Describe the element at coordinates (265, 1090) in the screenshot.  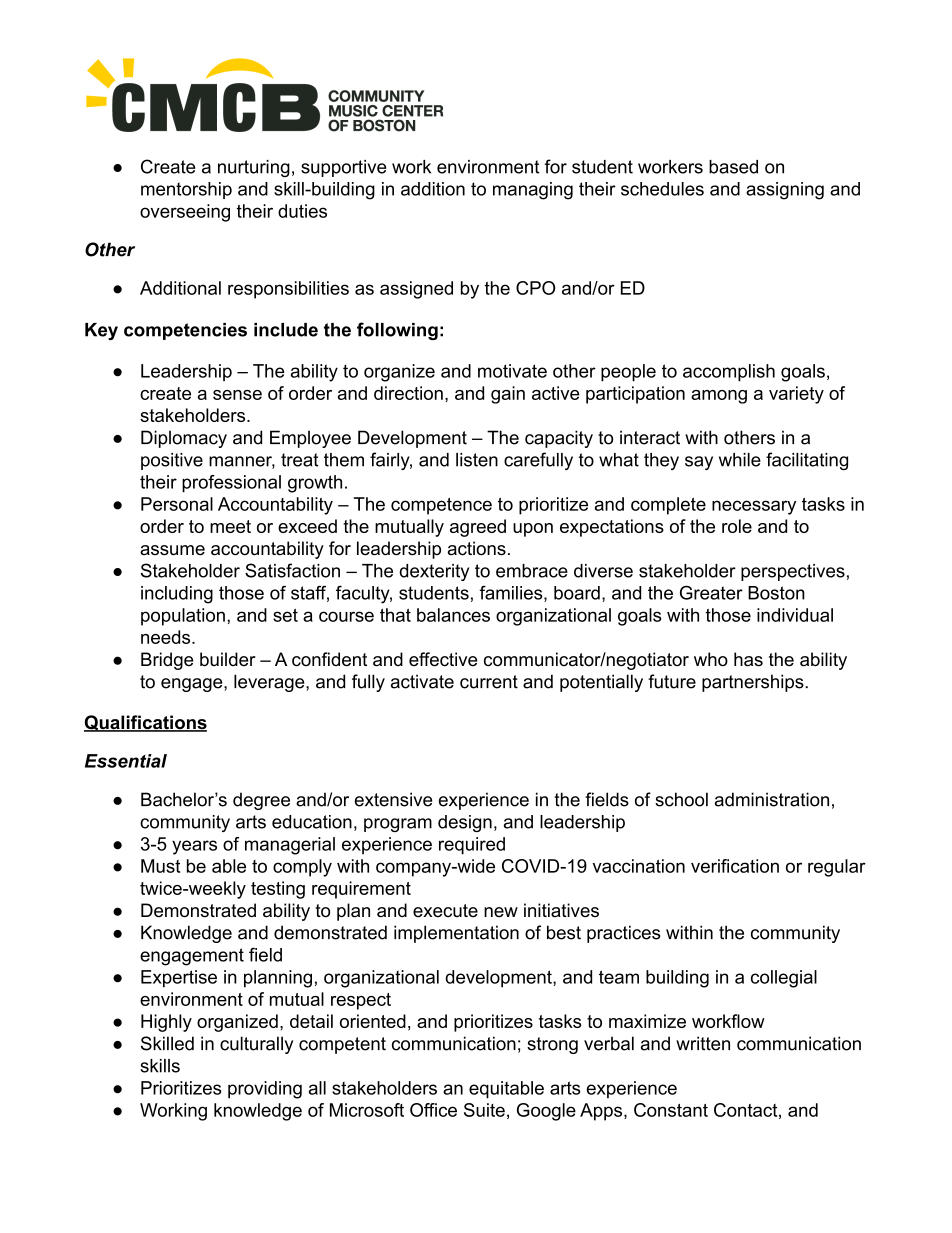
I see `providing` at that location.
